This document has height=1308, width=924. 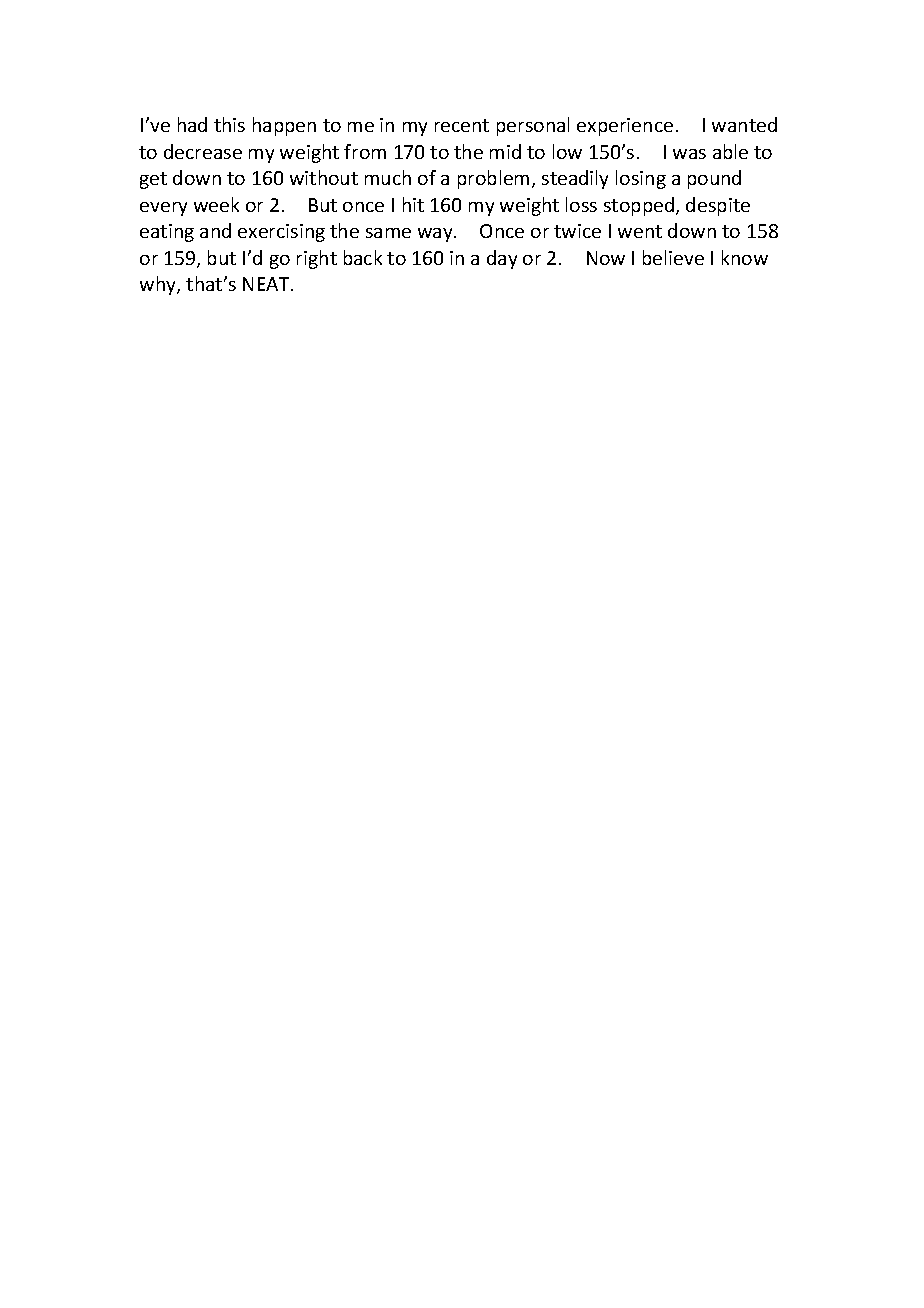 What do you see at coordinates (229, 124) in the document?
I see `this` at bounding box center [229, 124].
